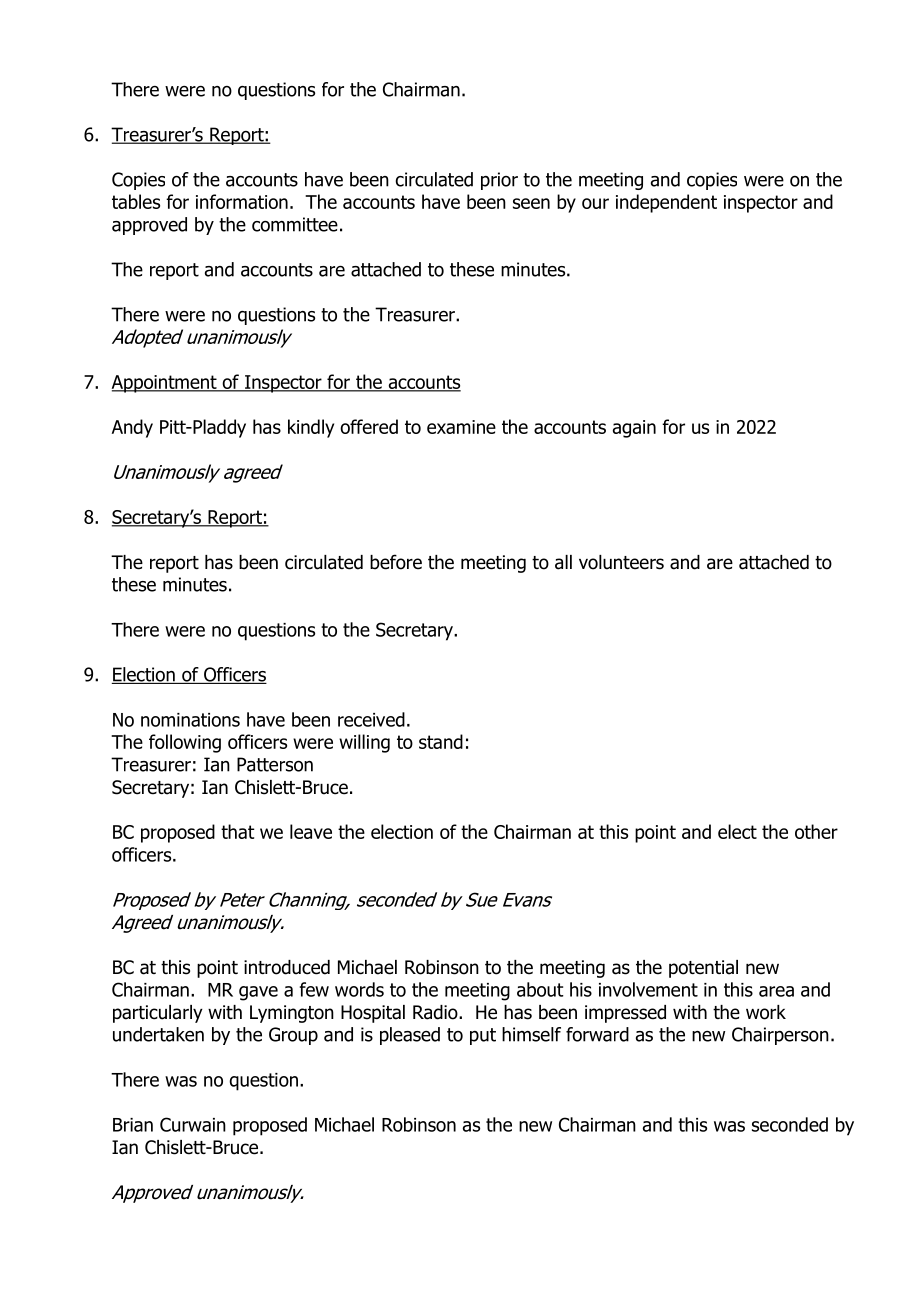  Describe the element at coordinates (666, 203) in the screenshot. I see `independent` at that location.
